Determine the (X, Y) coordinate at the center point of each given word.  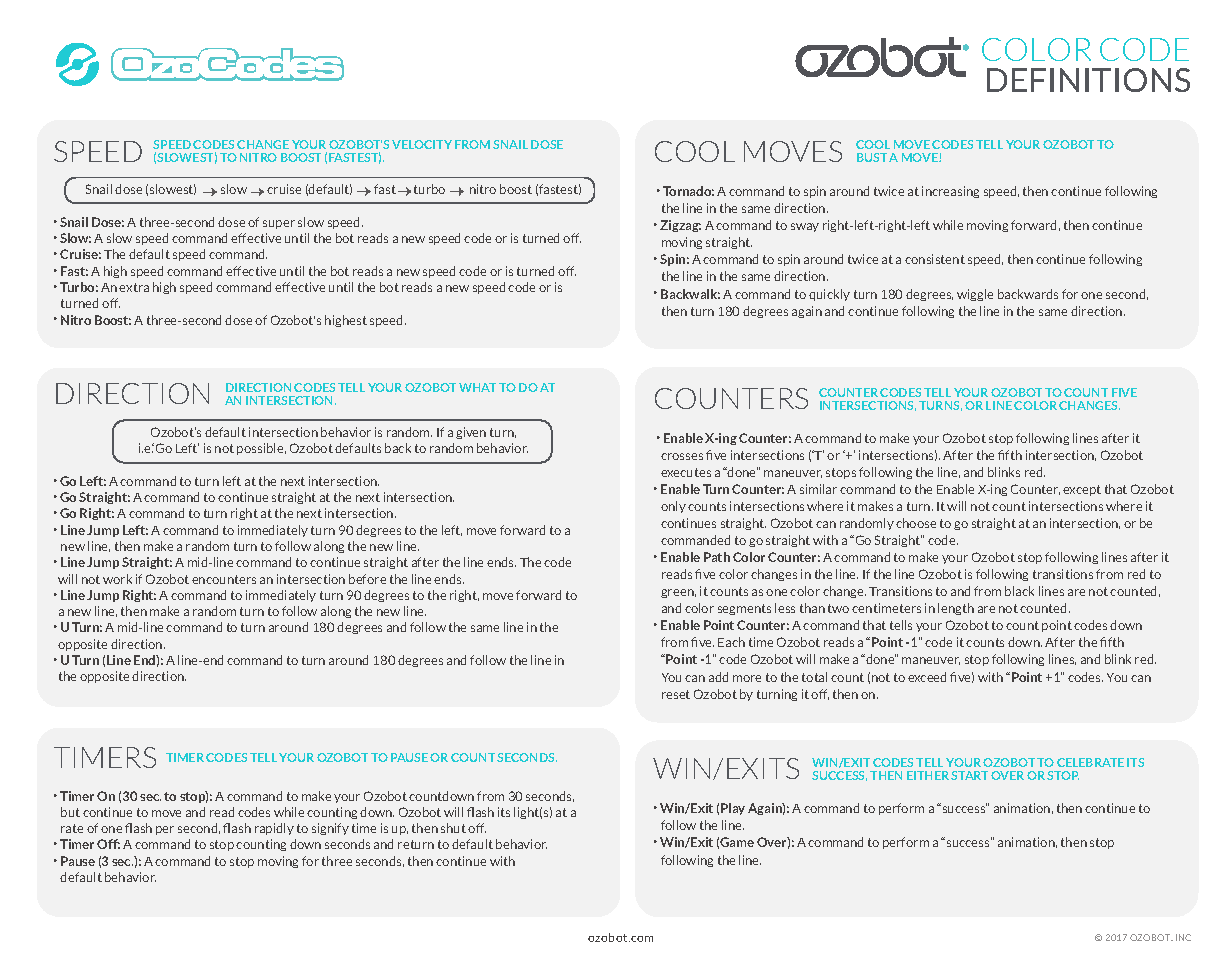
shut (453, 828)
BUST (872, 157)
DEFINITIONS (1088, 80)
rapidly (274, 829)
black (1019, 591)
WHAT (477, 387)
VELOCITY (422, 144)
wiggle (975, 295)
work (117, 579)
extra (134, 287)
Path (717, 557)
